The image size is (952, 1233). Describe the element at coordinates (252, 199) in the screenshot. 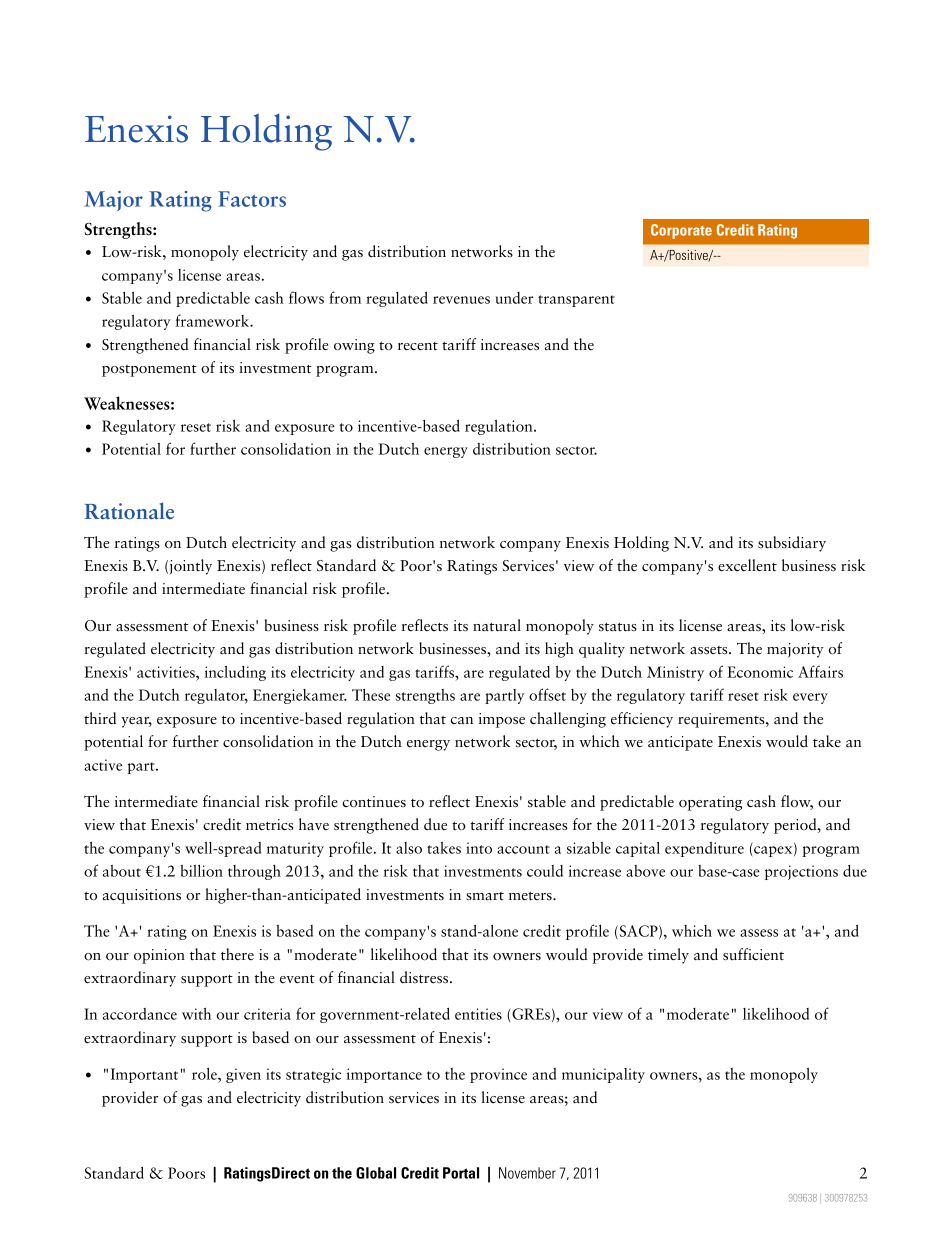

I see `Factors` at that location.
